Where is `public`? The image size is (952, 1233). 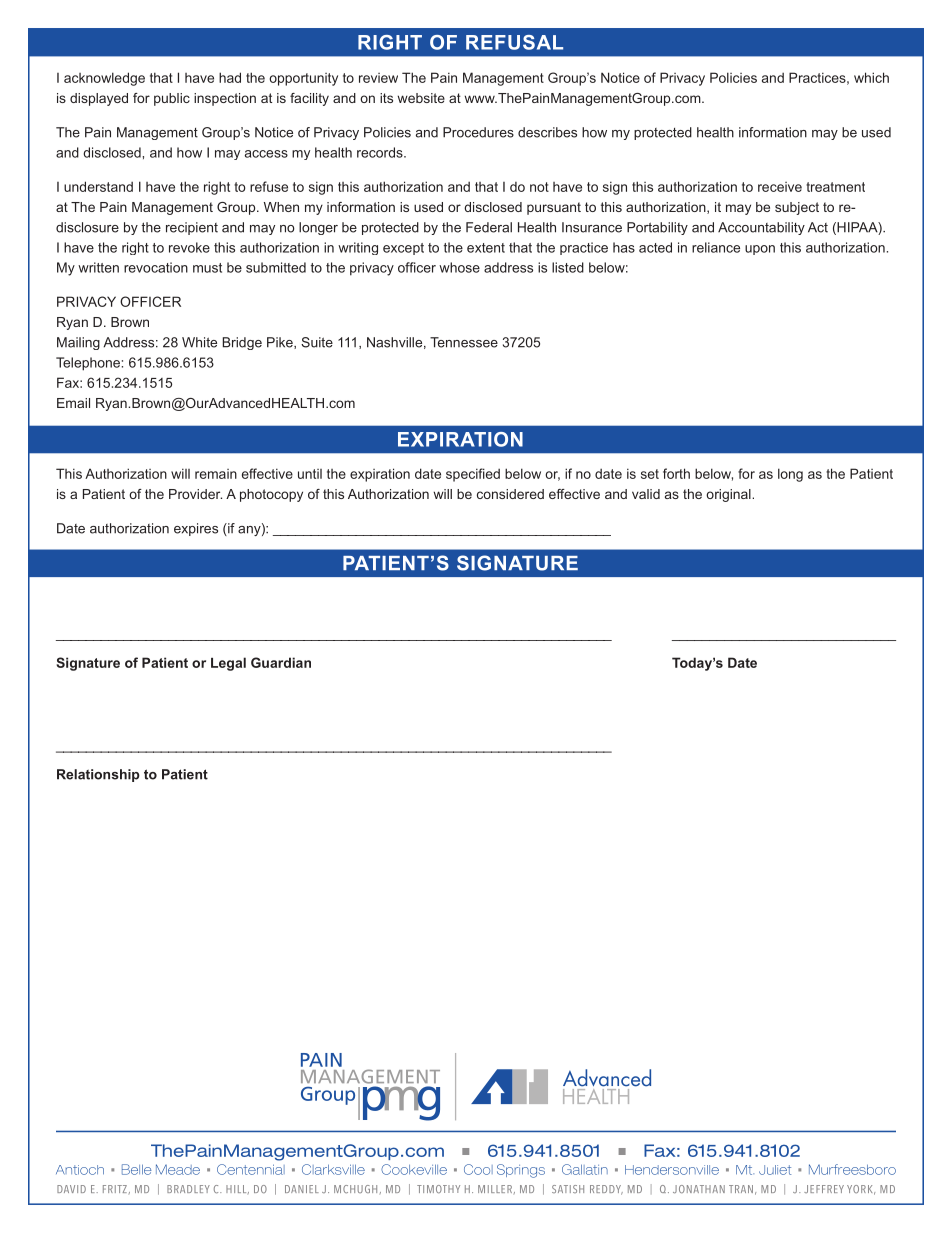 public is located at coordinates (172, 99).
